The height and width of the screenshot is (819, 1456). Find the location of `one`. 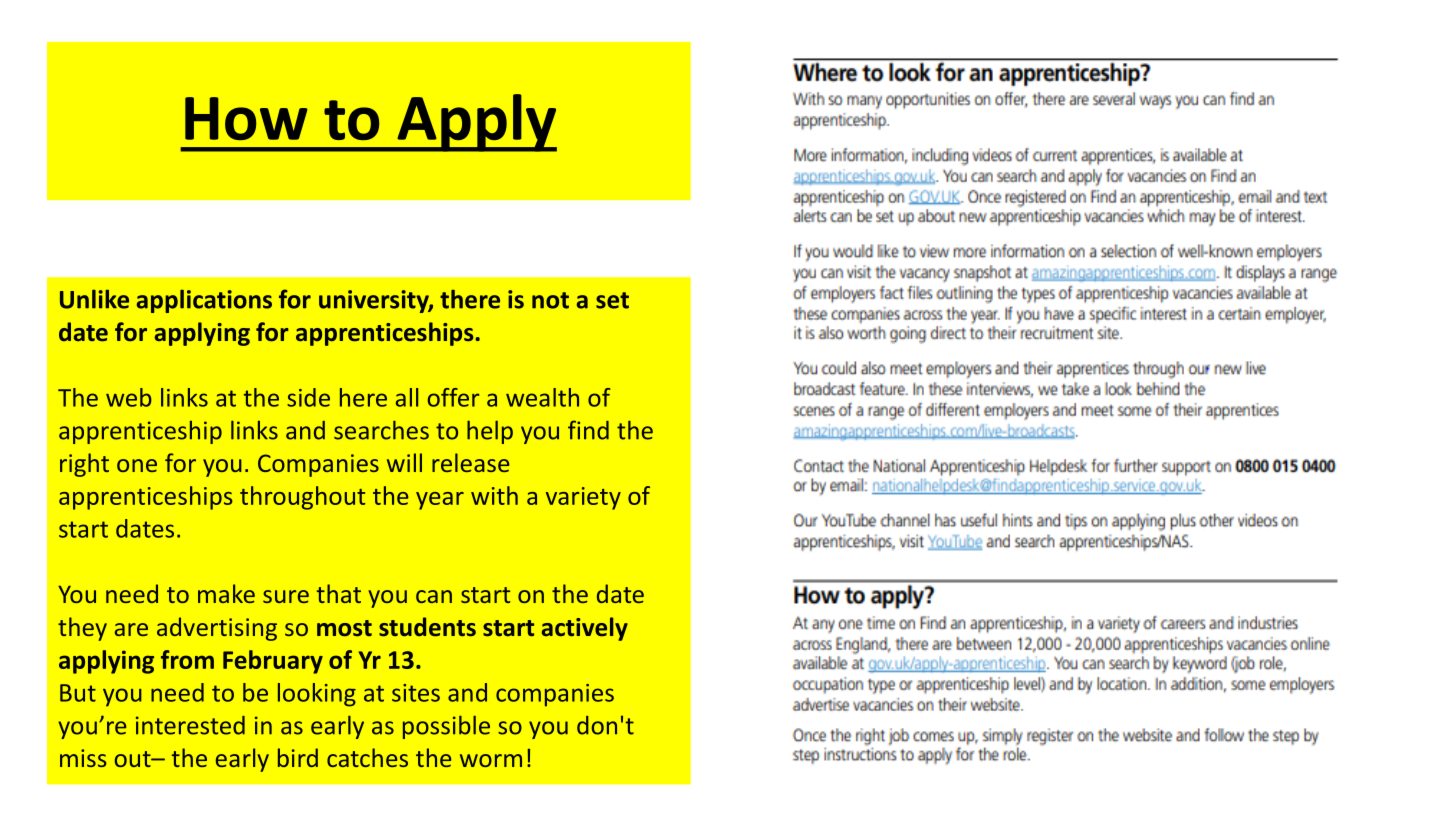

one is located at coordinates (137, 465).
